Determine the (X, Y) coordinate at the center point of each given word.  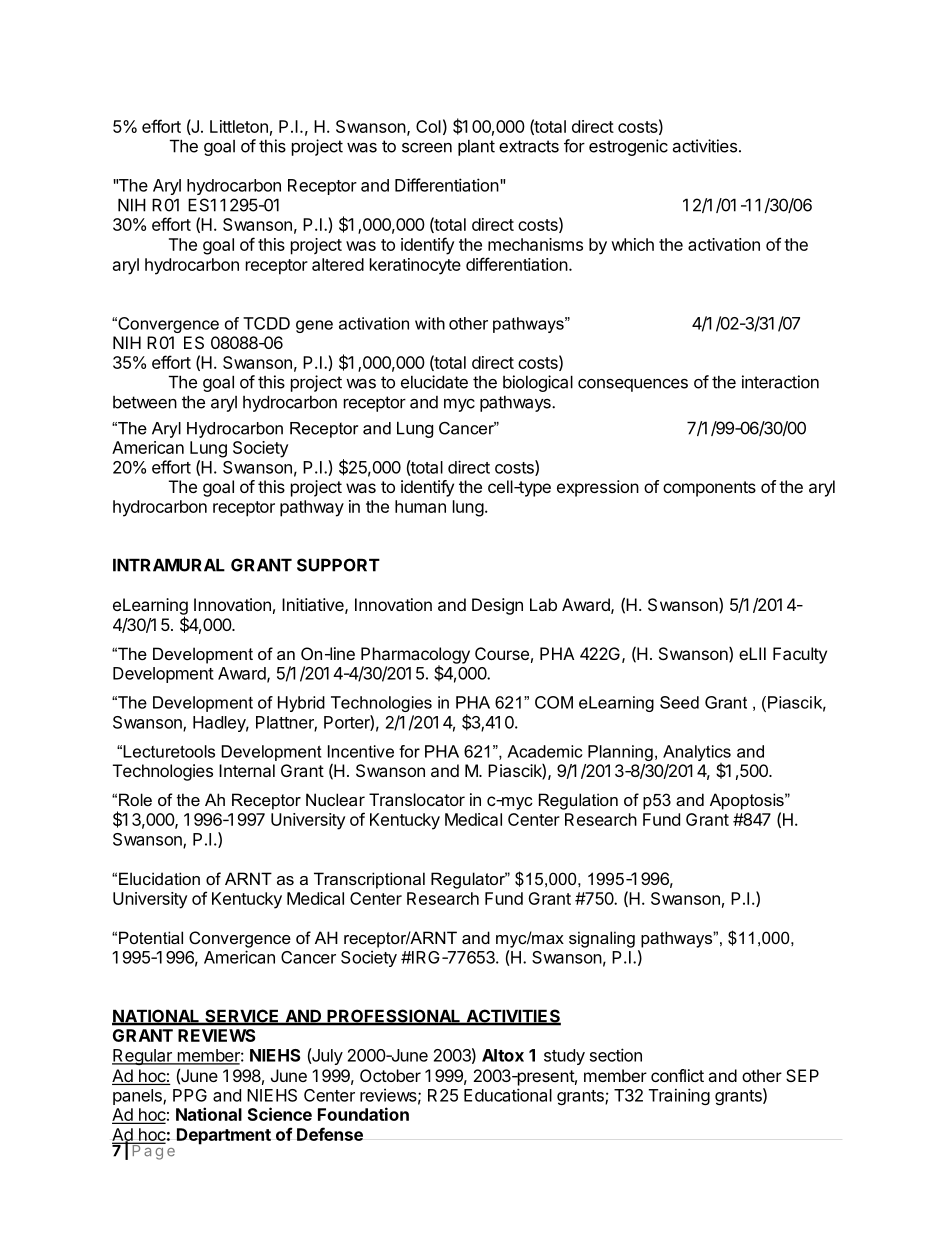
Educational (508, 1095)
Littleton (239, 126)
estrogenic (628, 147)
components (709, 489)
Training (679, 1096)
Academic (544, 751)
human (420, 506)
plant (476, 148)
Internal (247, 770)
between (145, 402)
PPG (190, 1095)
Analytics (697, 753)
